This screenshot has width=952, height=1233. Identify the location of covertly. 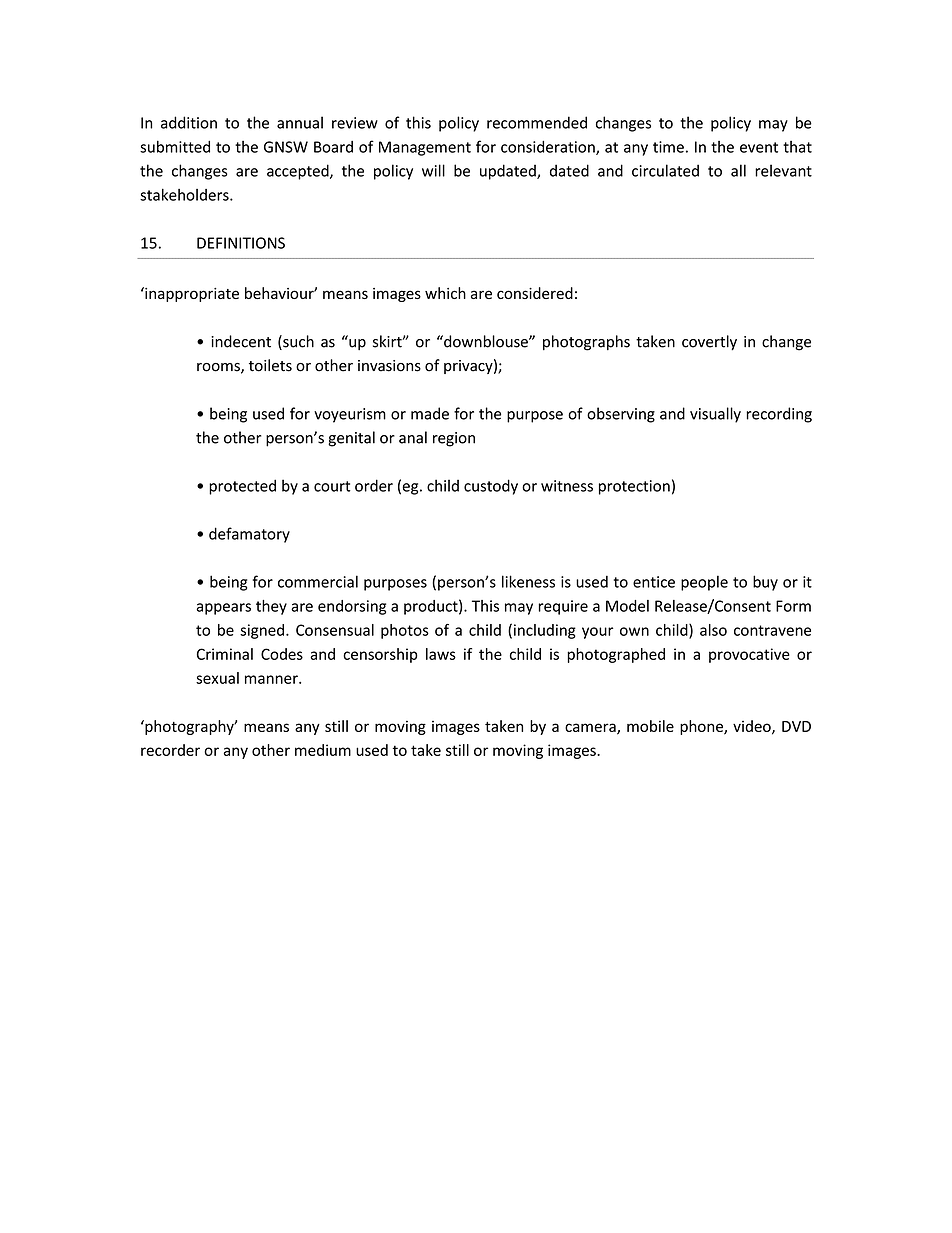
(709, 343).
